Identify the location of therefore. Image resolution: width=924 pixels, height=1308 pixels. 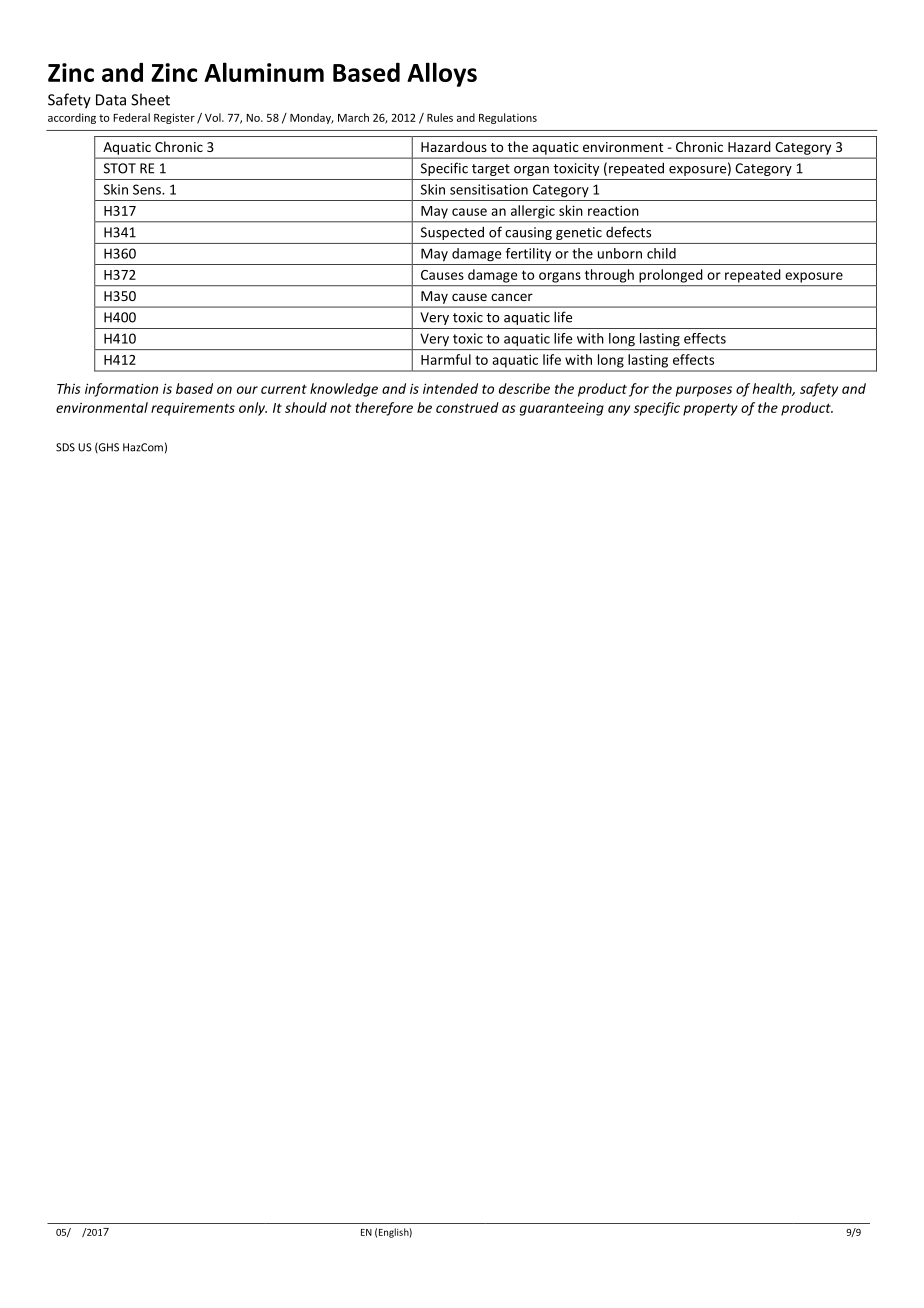
(384, 409).
